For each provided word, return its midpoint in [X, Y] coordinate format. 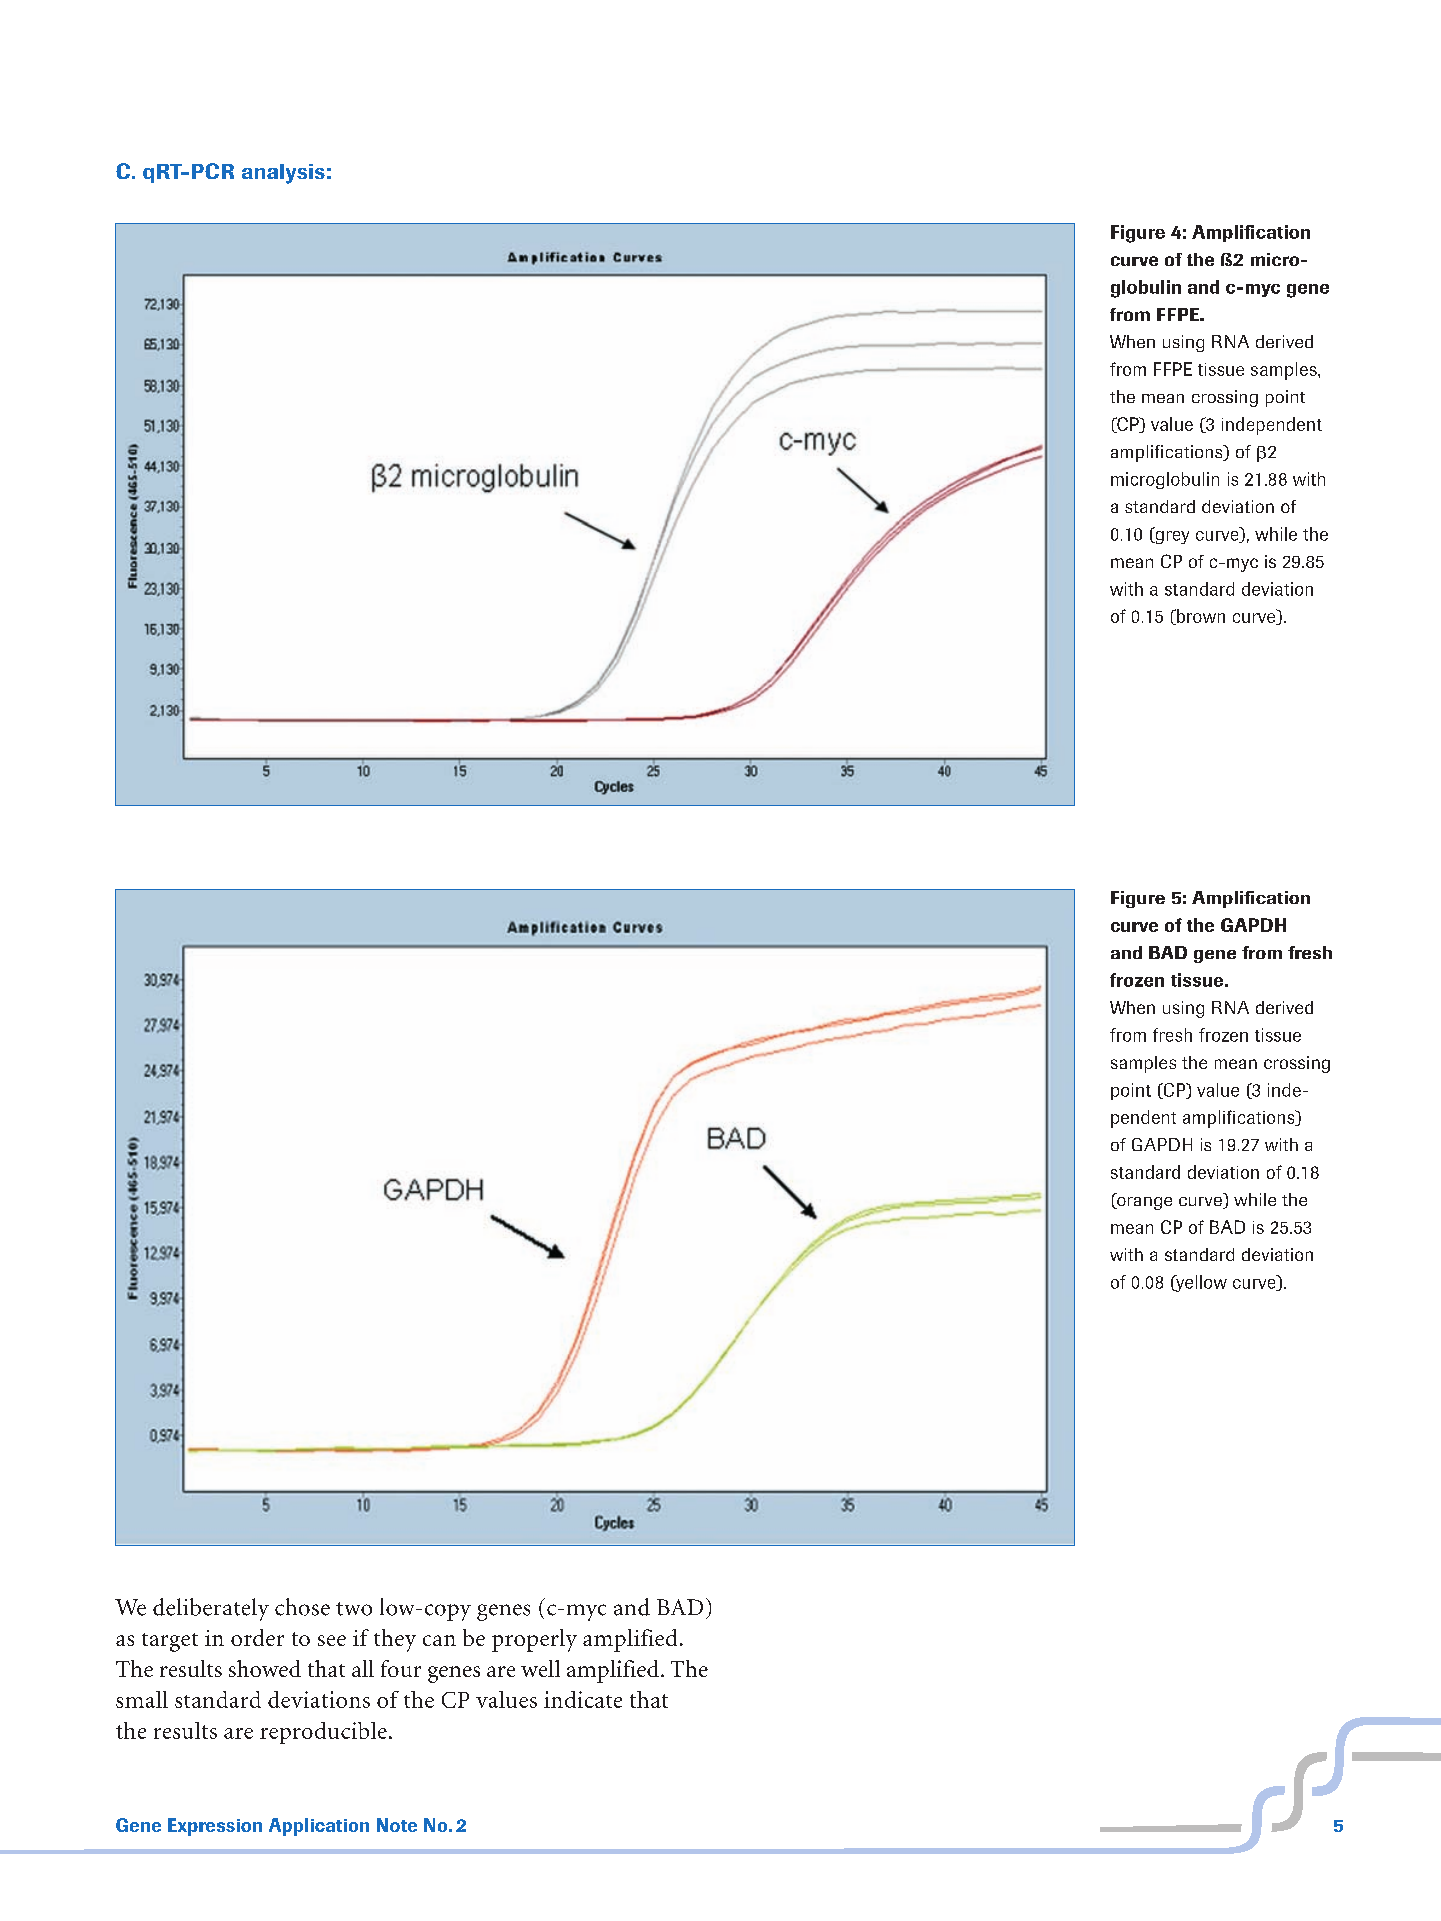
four [401, 1668]
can [439, 1640]
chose [302, 1607]
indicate [583, 1699]
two [354, 1609]
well [540, 1668]
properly [534, 1640]
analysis [283, 174]
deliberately [211, 1609]
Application [319, 1827]
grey [1171, 536]
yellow [1200, 1283]
